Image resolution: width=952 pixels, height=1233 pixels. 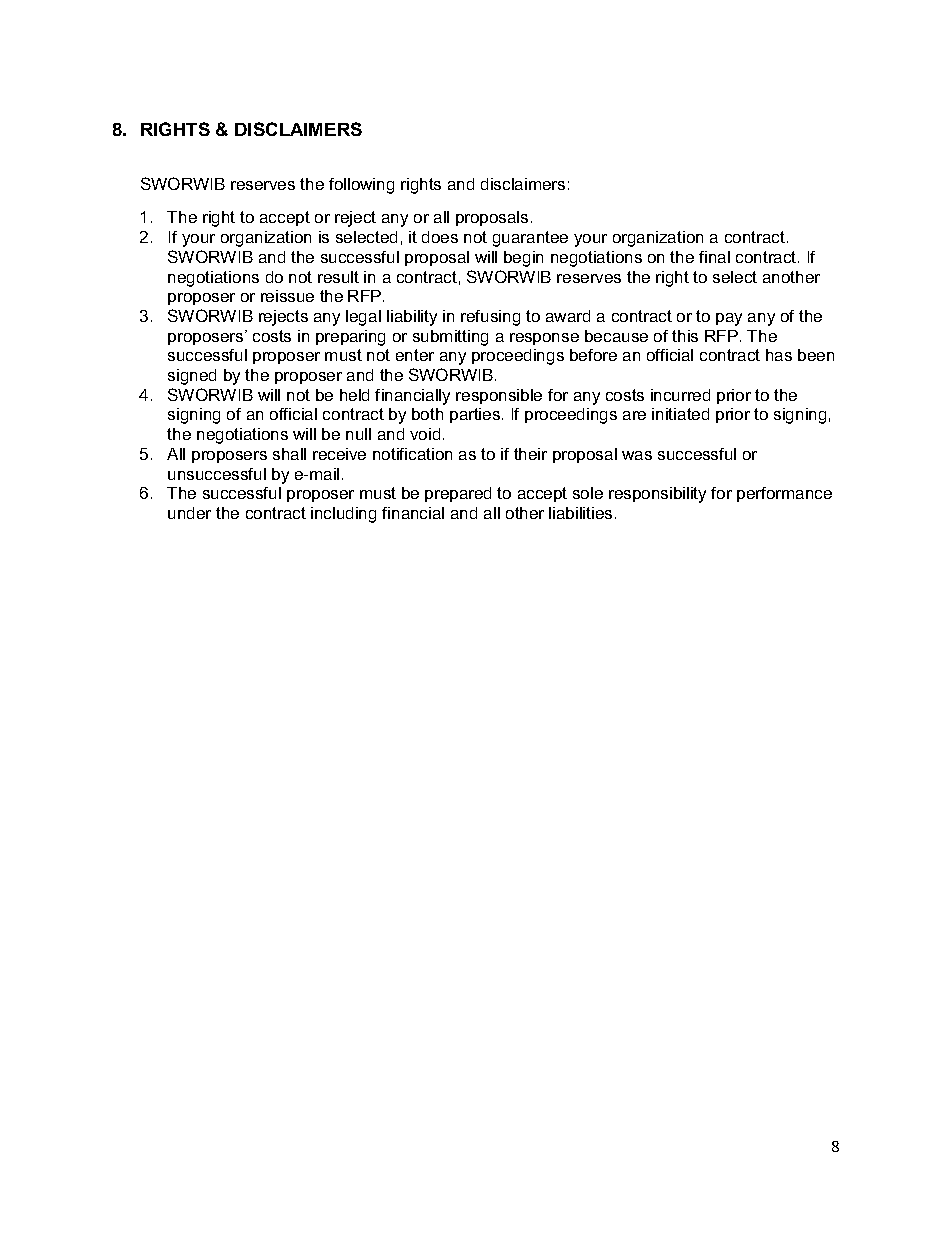 I want to click on guarantee, so click(x=530, y=239).
